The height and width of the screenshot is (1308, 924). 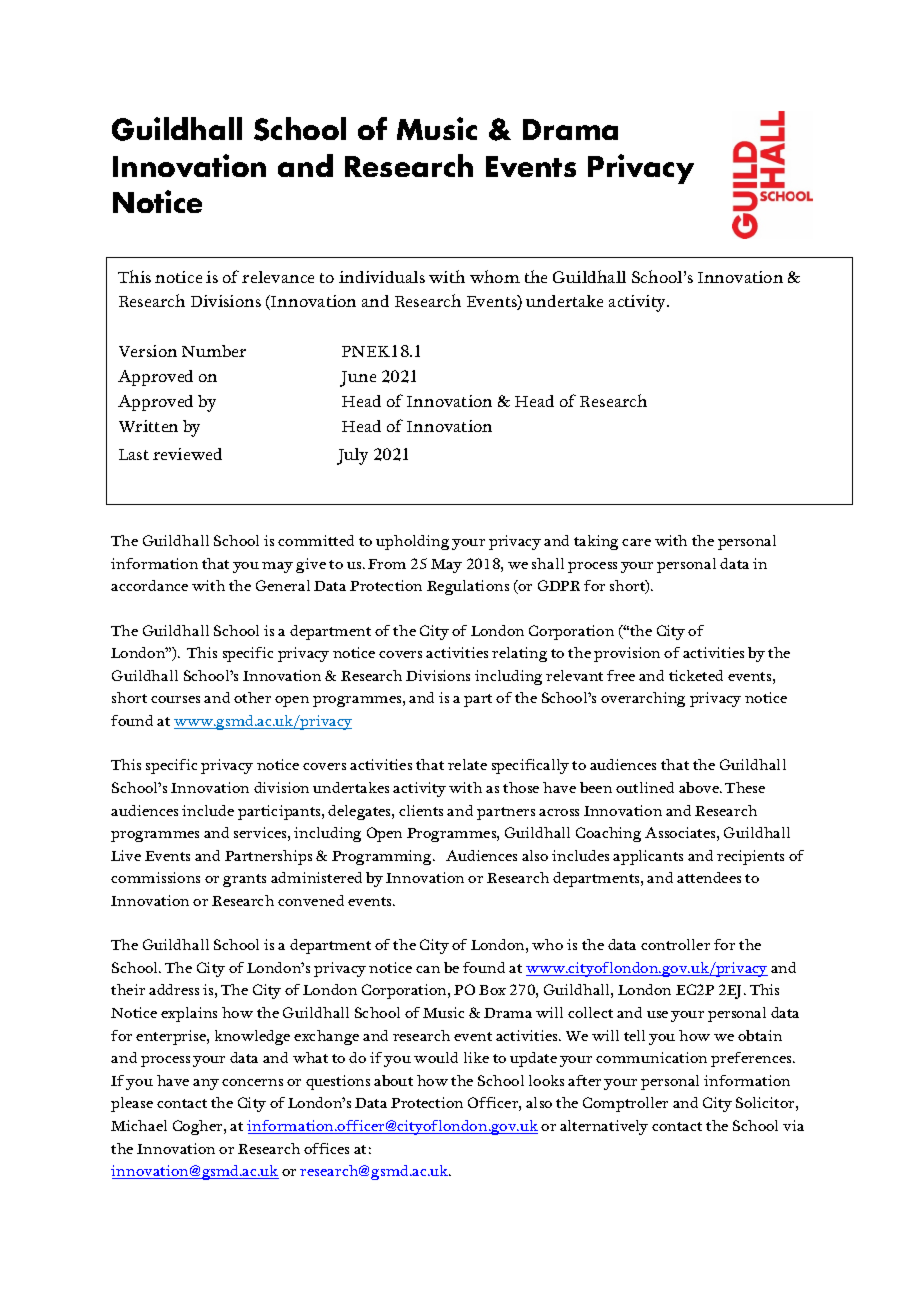 I want to click on ticketed, so click(x=696, y=675).
